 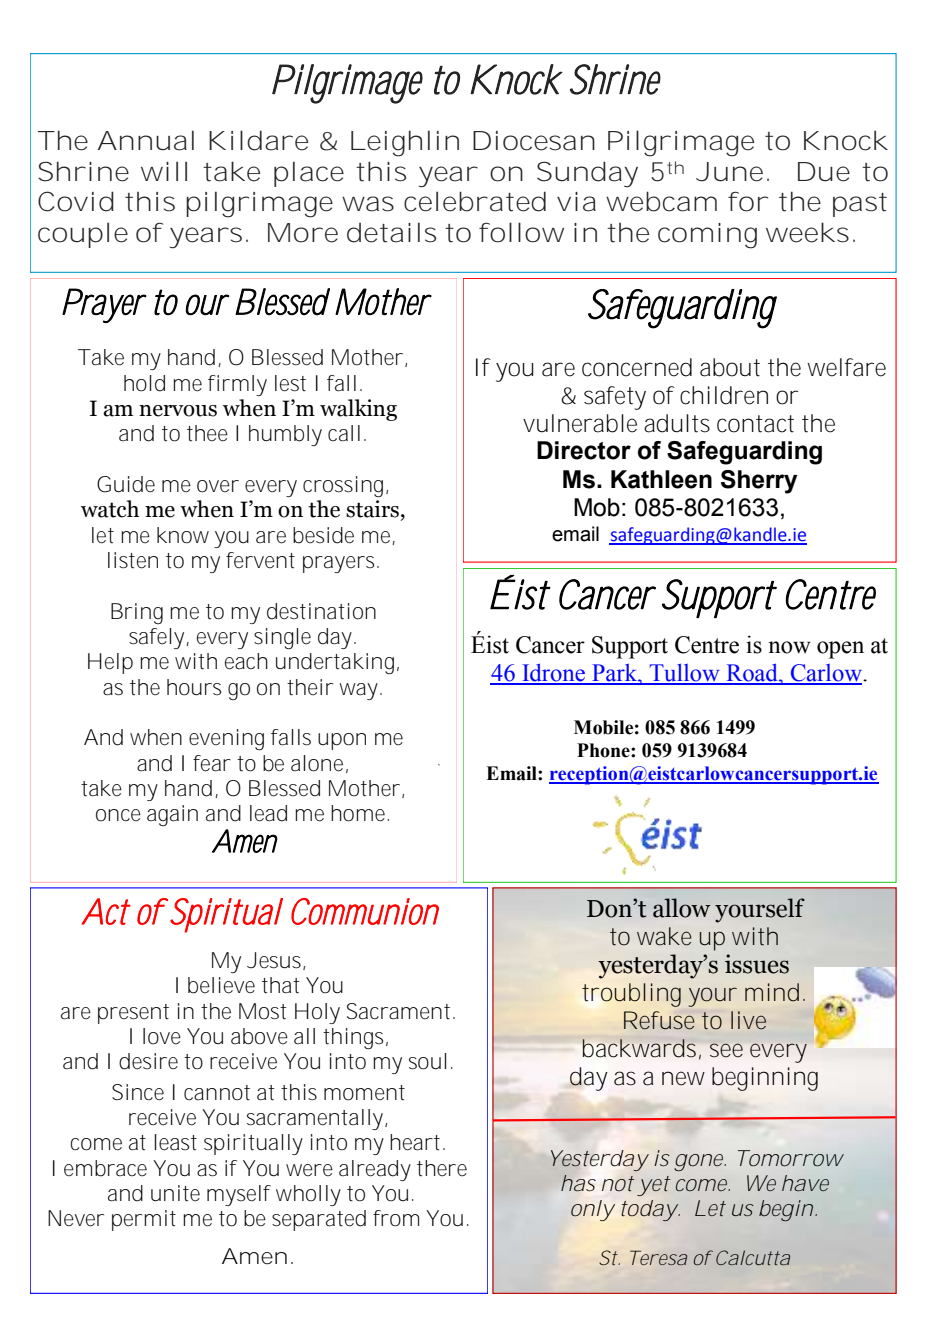 What do you see at coordinates (415, 1142) in the screenshot?
I see `heart` at bounding box center [415, 1142].
